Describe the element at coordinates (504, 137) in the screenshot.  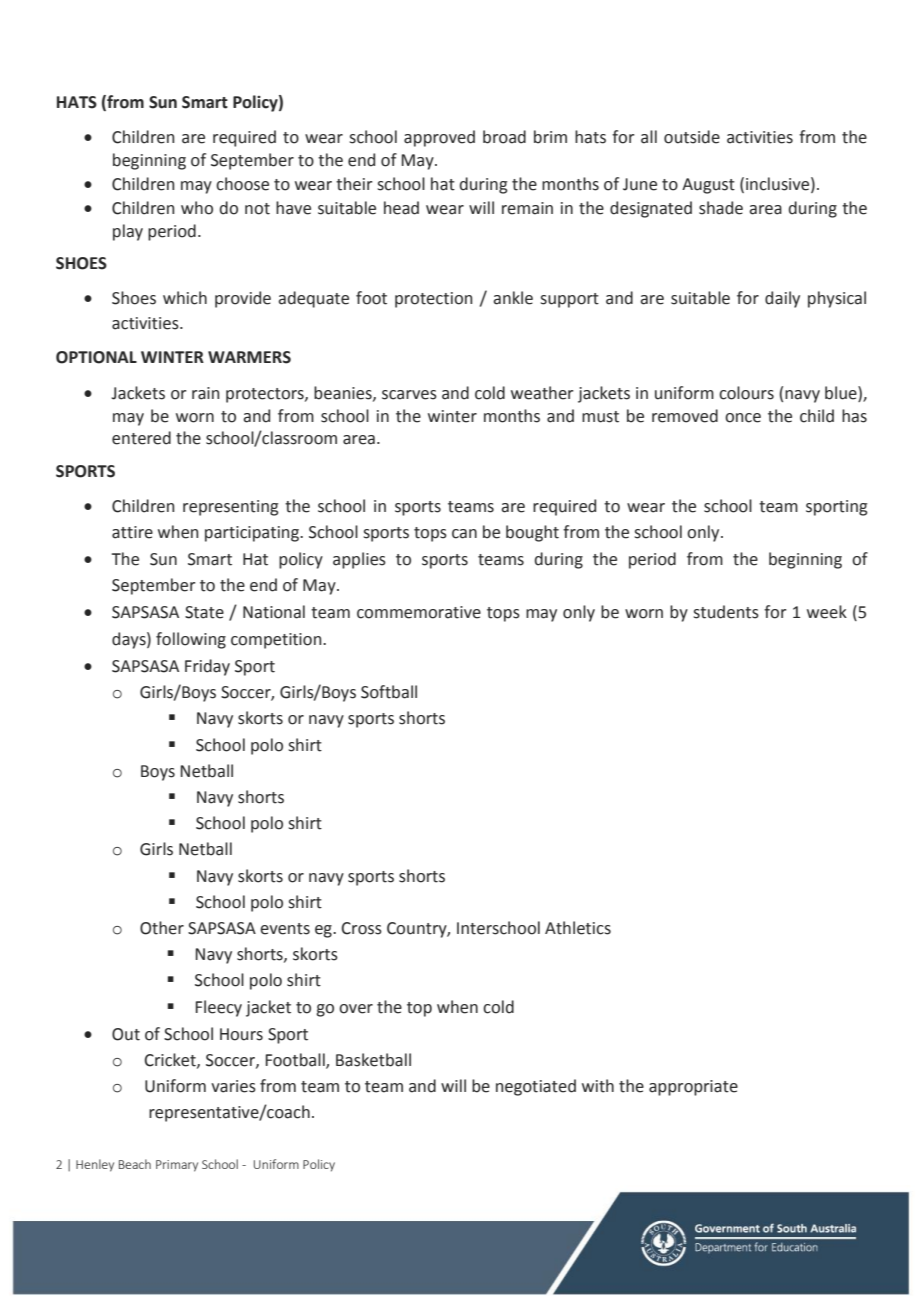
I see `broad` at that location.
